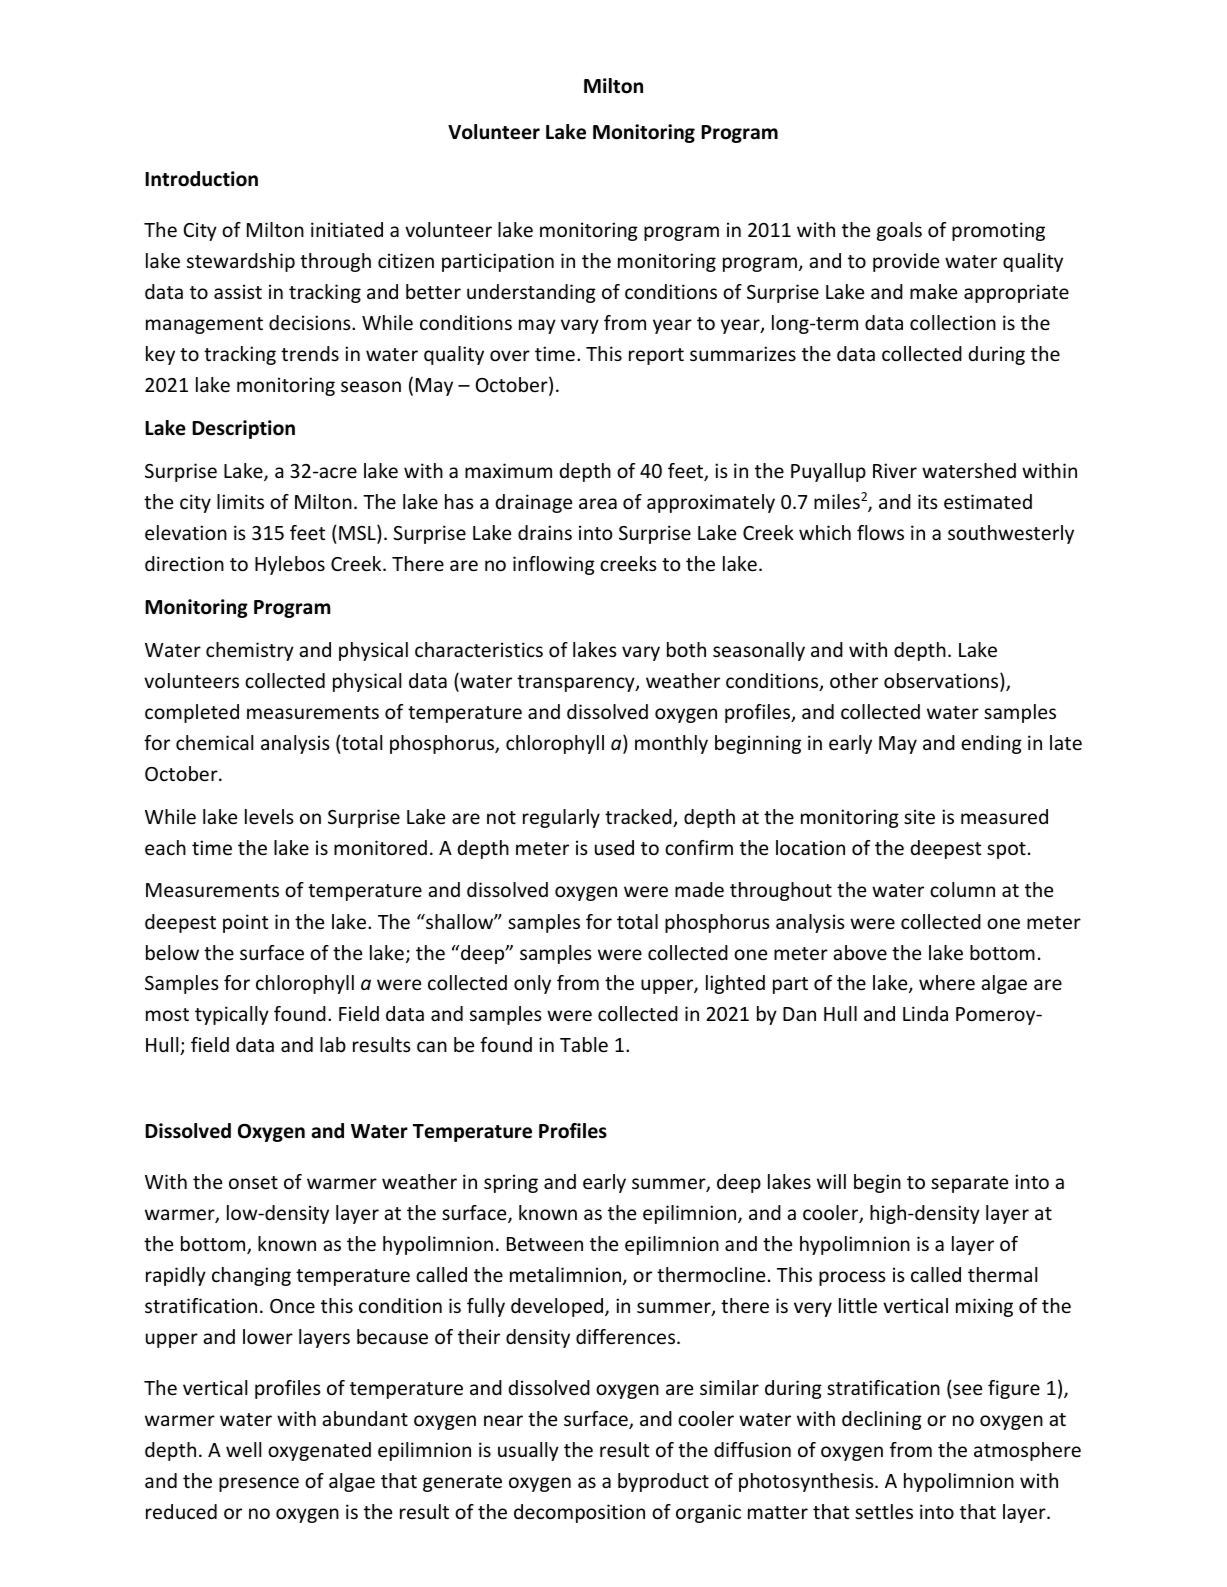 The image size is (1227, 1587). I want to click on understanding, so click(531, 293).
